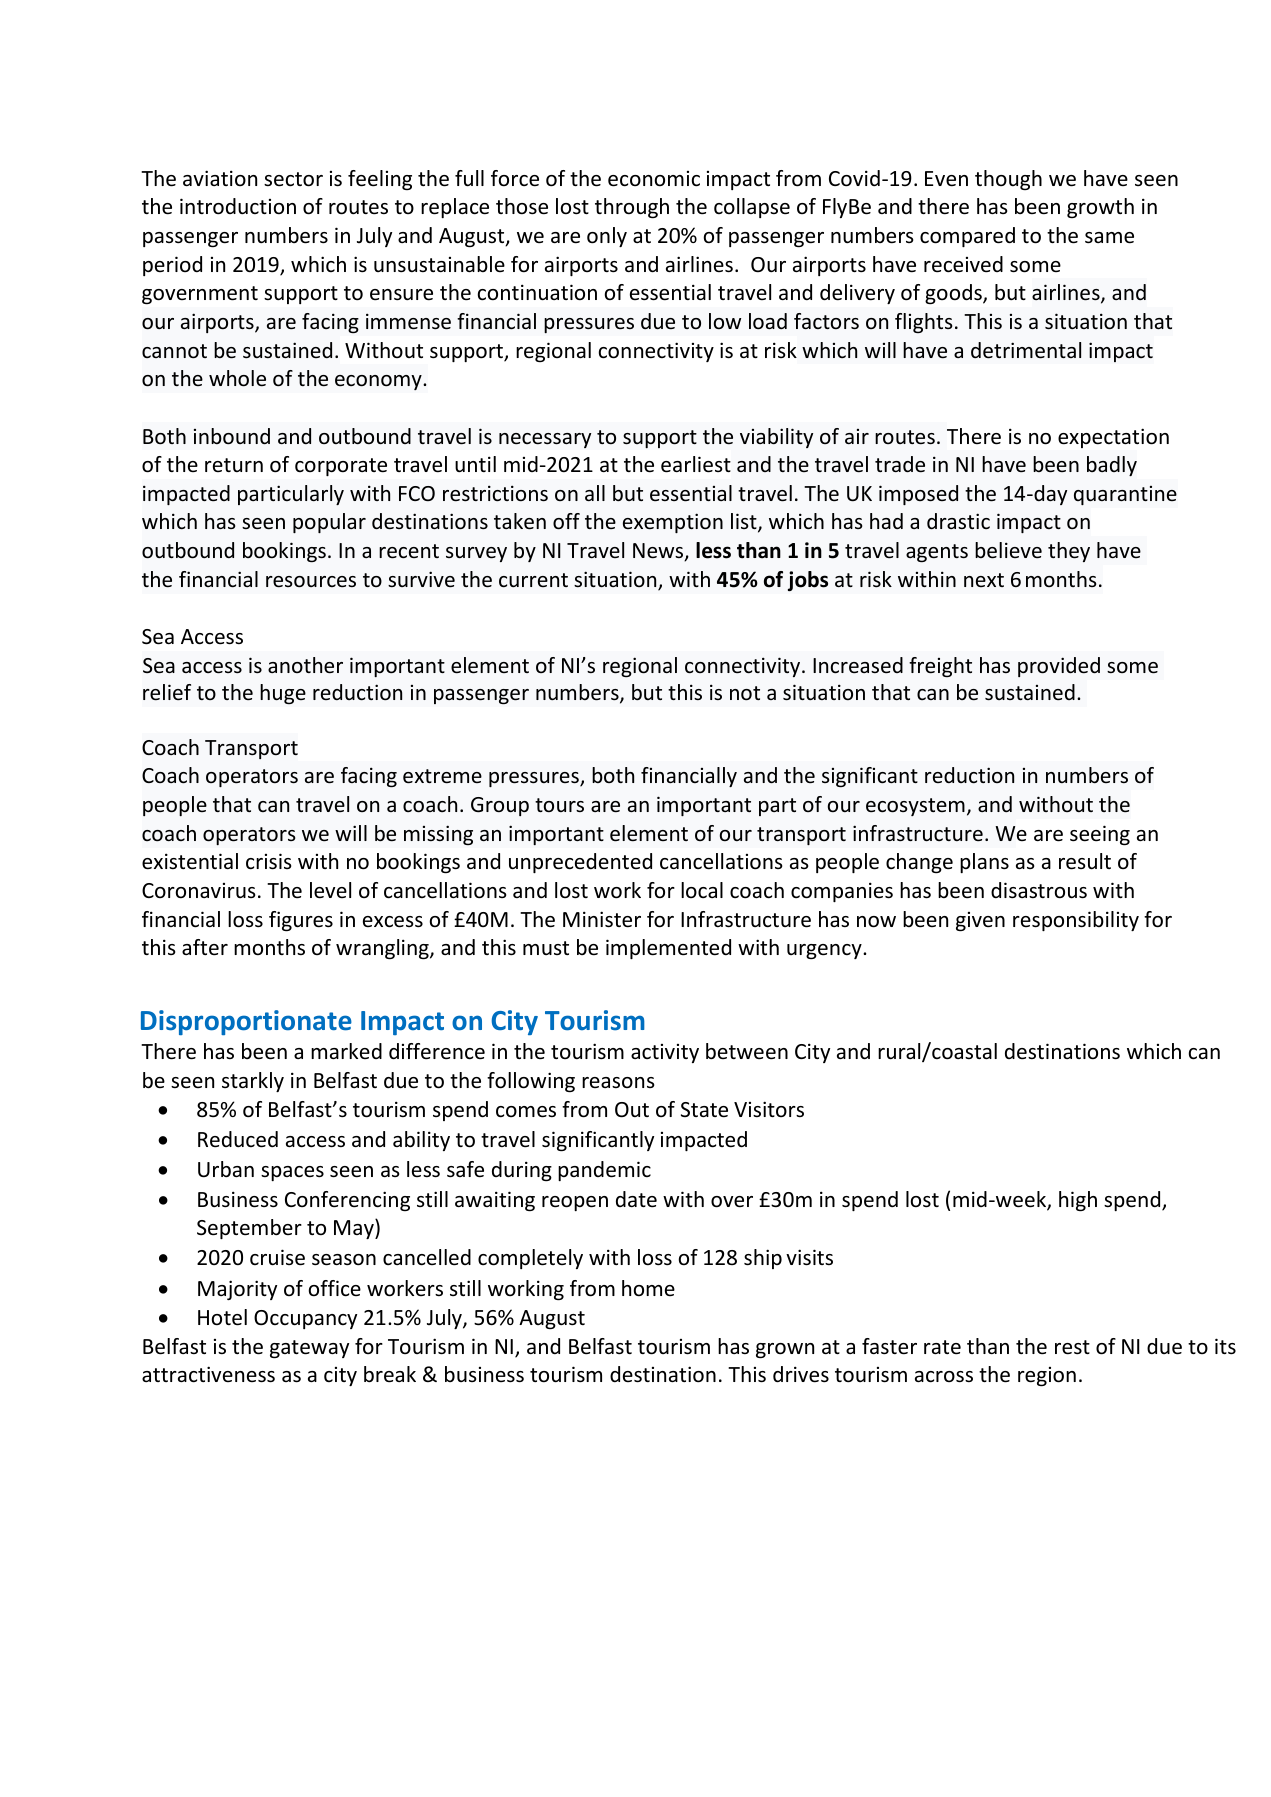 Image resolution: width=1271 pixels, height=1797 pixels. What do you see at coordinates (659, 552) in the screenshot?
I see `News` at bounding box center [659, 552].
